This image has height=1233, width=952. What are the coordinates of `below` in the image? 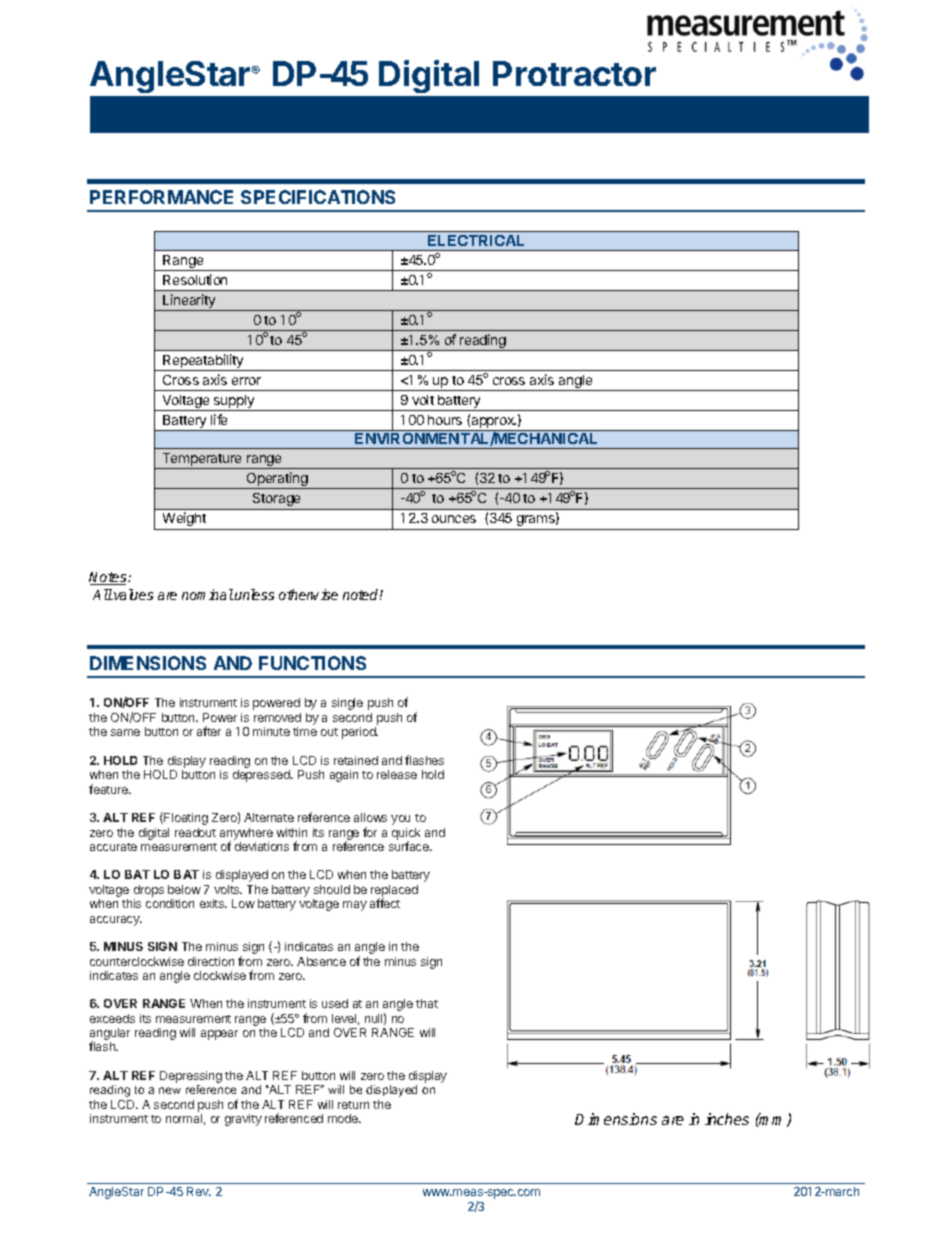 It's located at (184, 889).
